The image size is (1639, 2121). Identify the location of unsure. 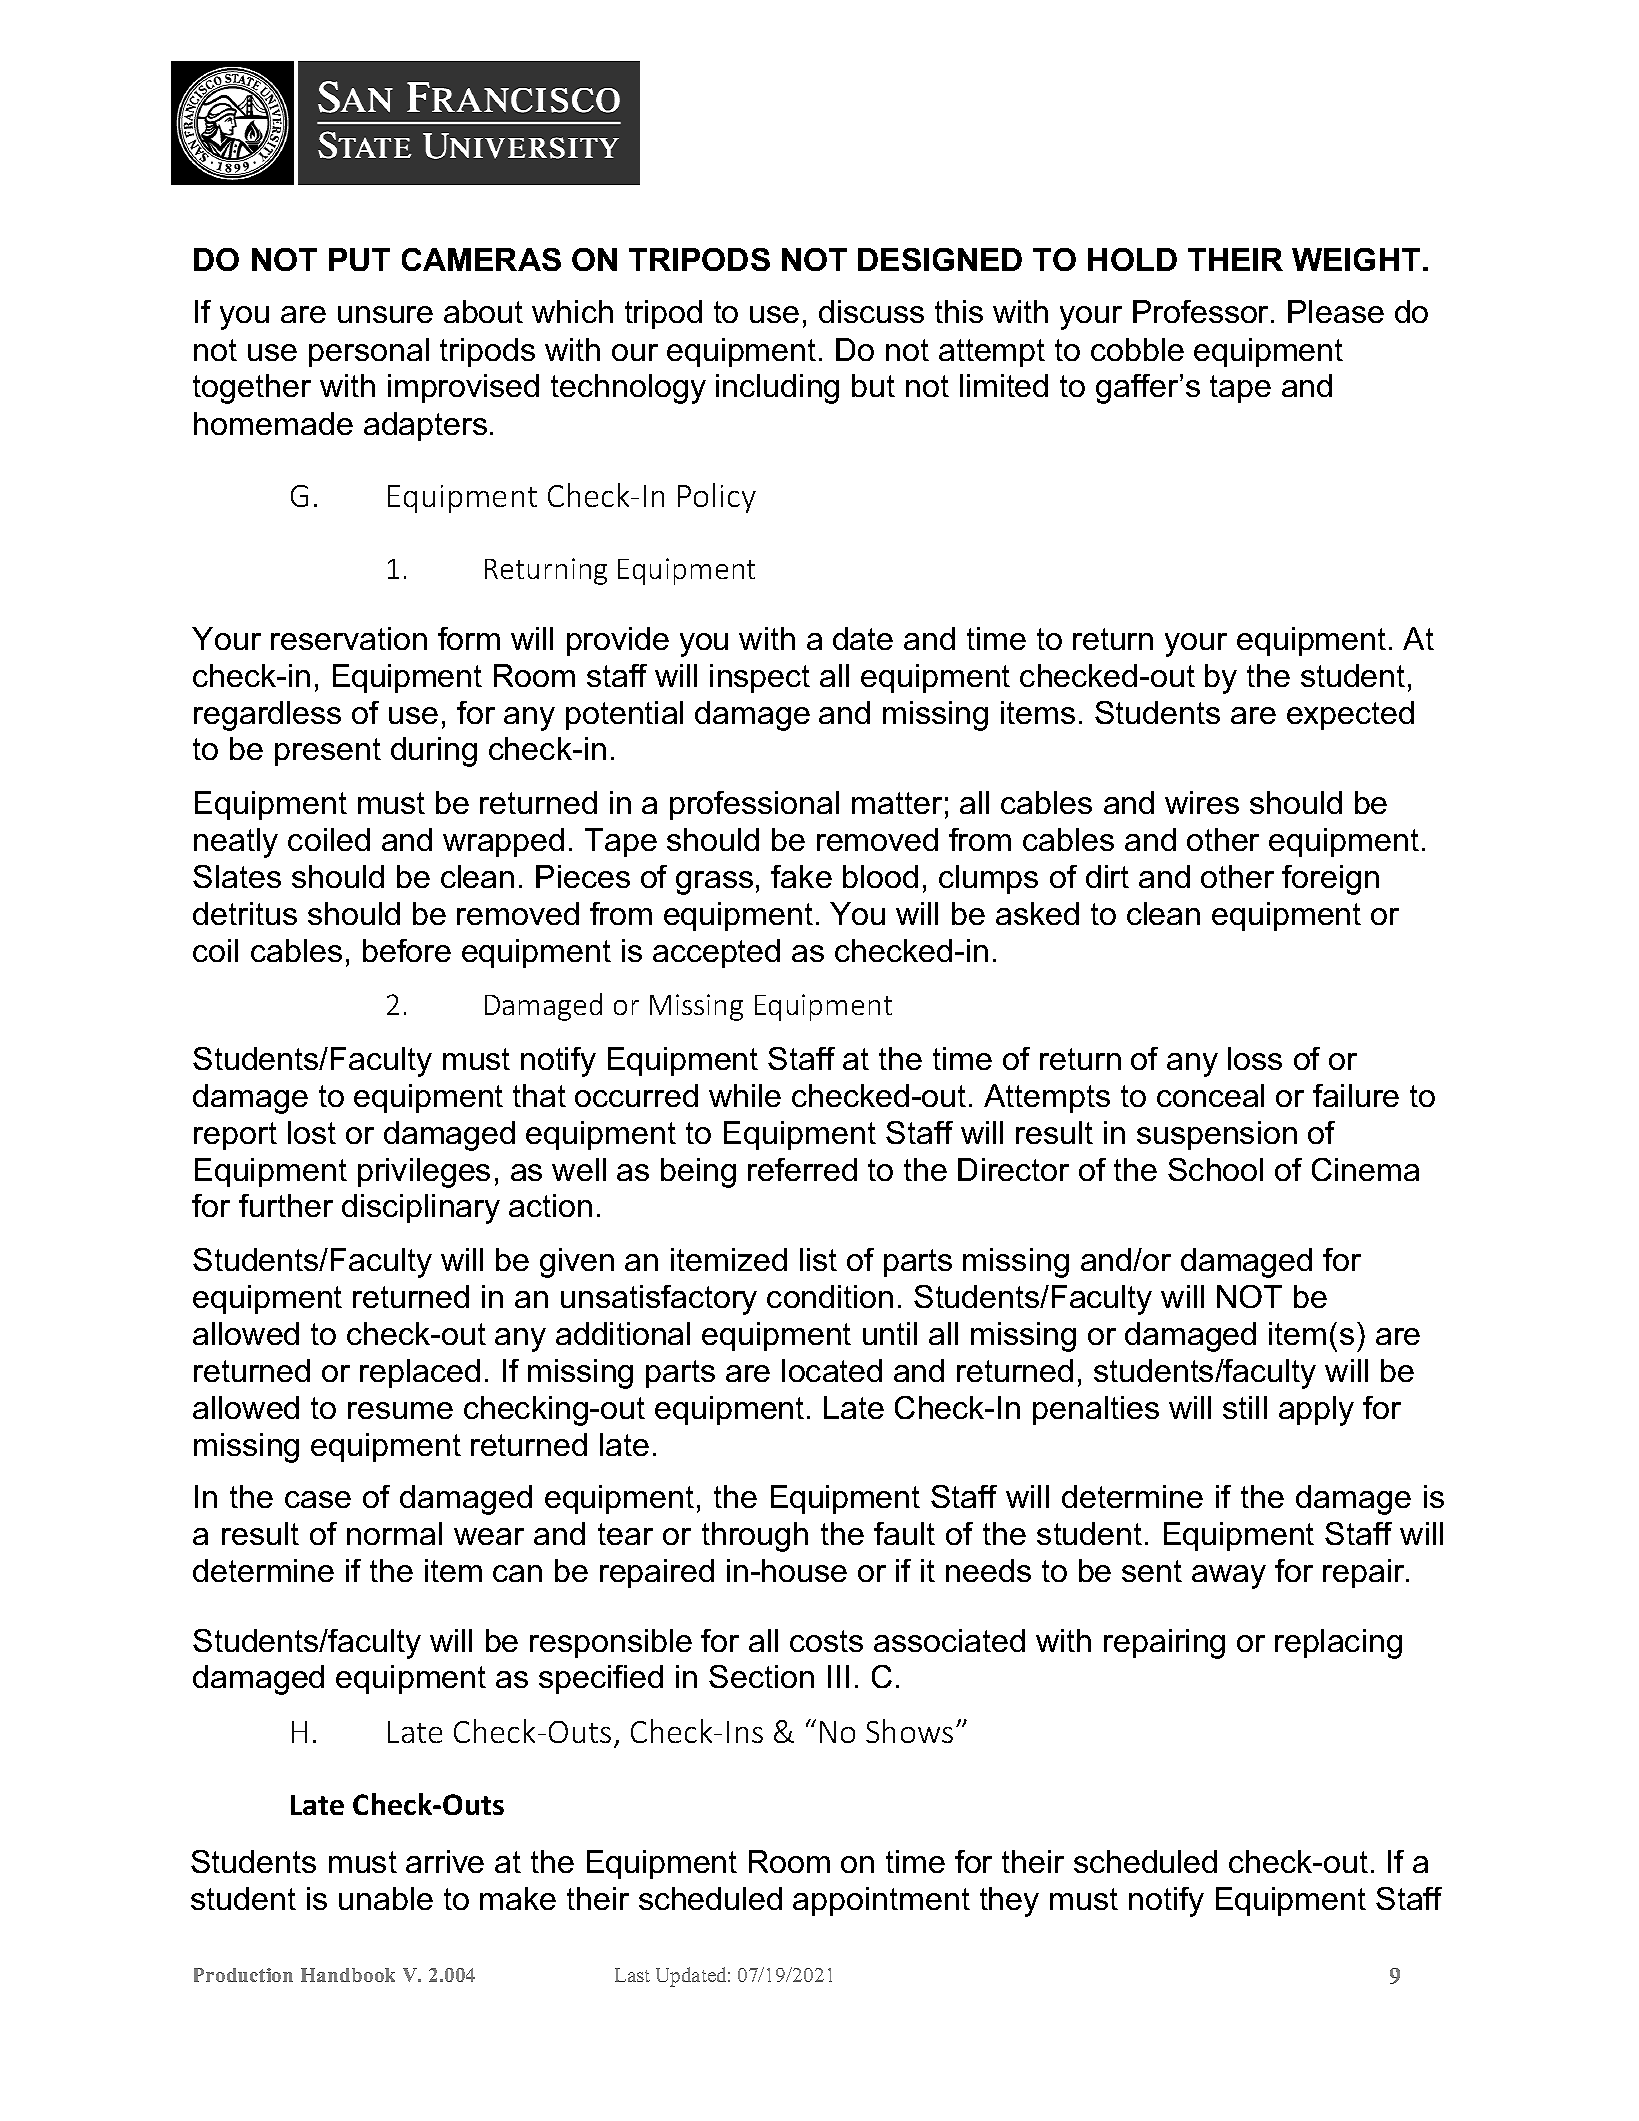
(385, 314).
